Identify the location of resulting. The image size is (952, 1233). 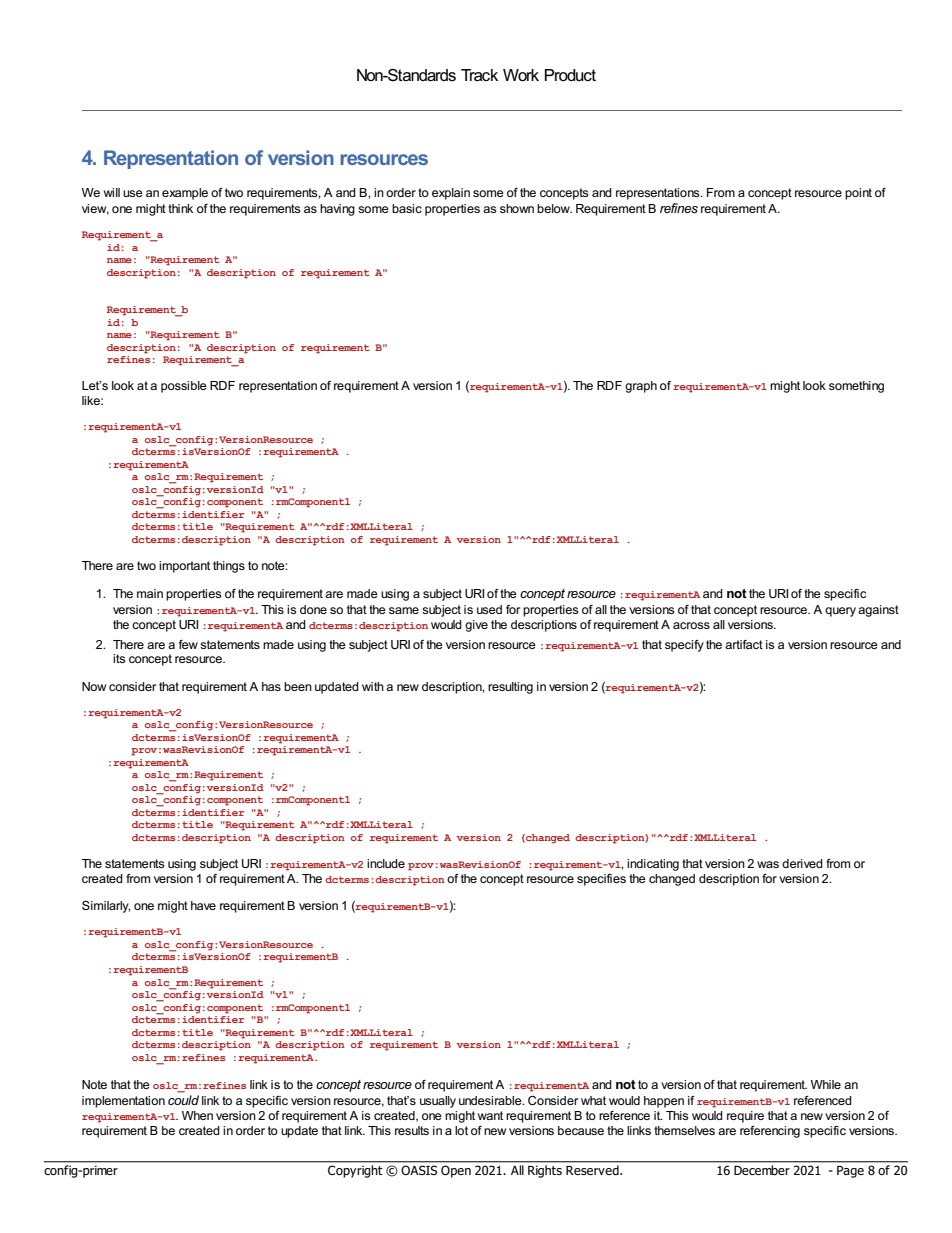
(510, 688).
